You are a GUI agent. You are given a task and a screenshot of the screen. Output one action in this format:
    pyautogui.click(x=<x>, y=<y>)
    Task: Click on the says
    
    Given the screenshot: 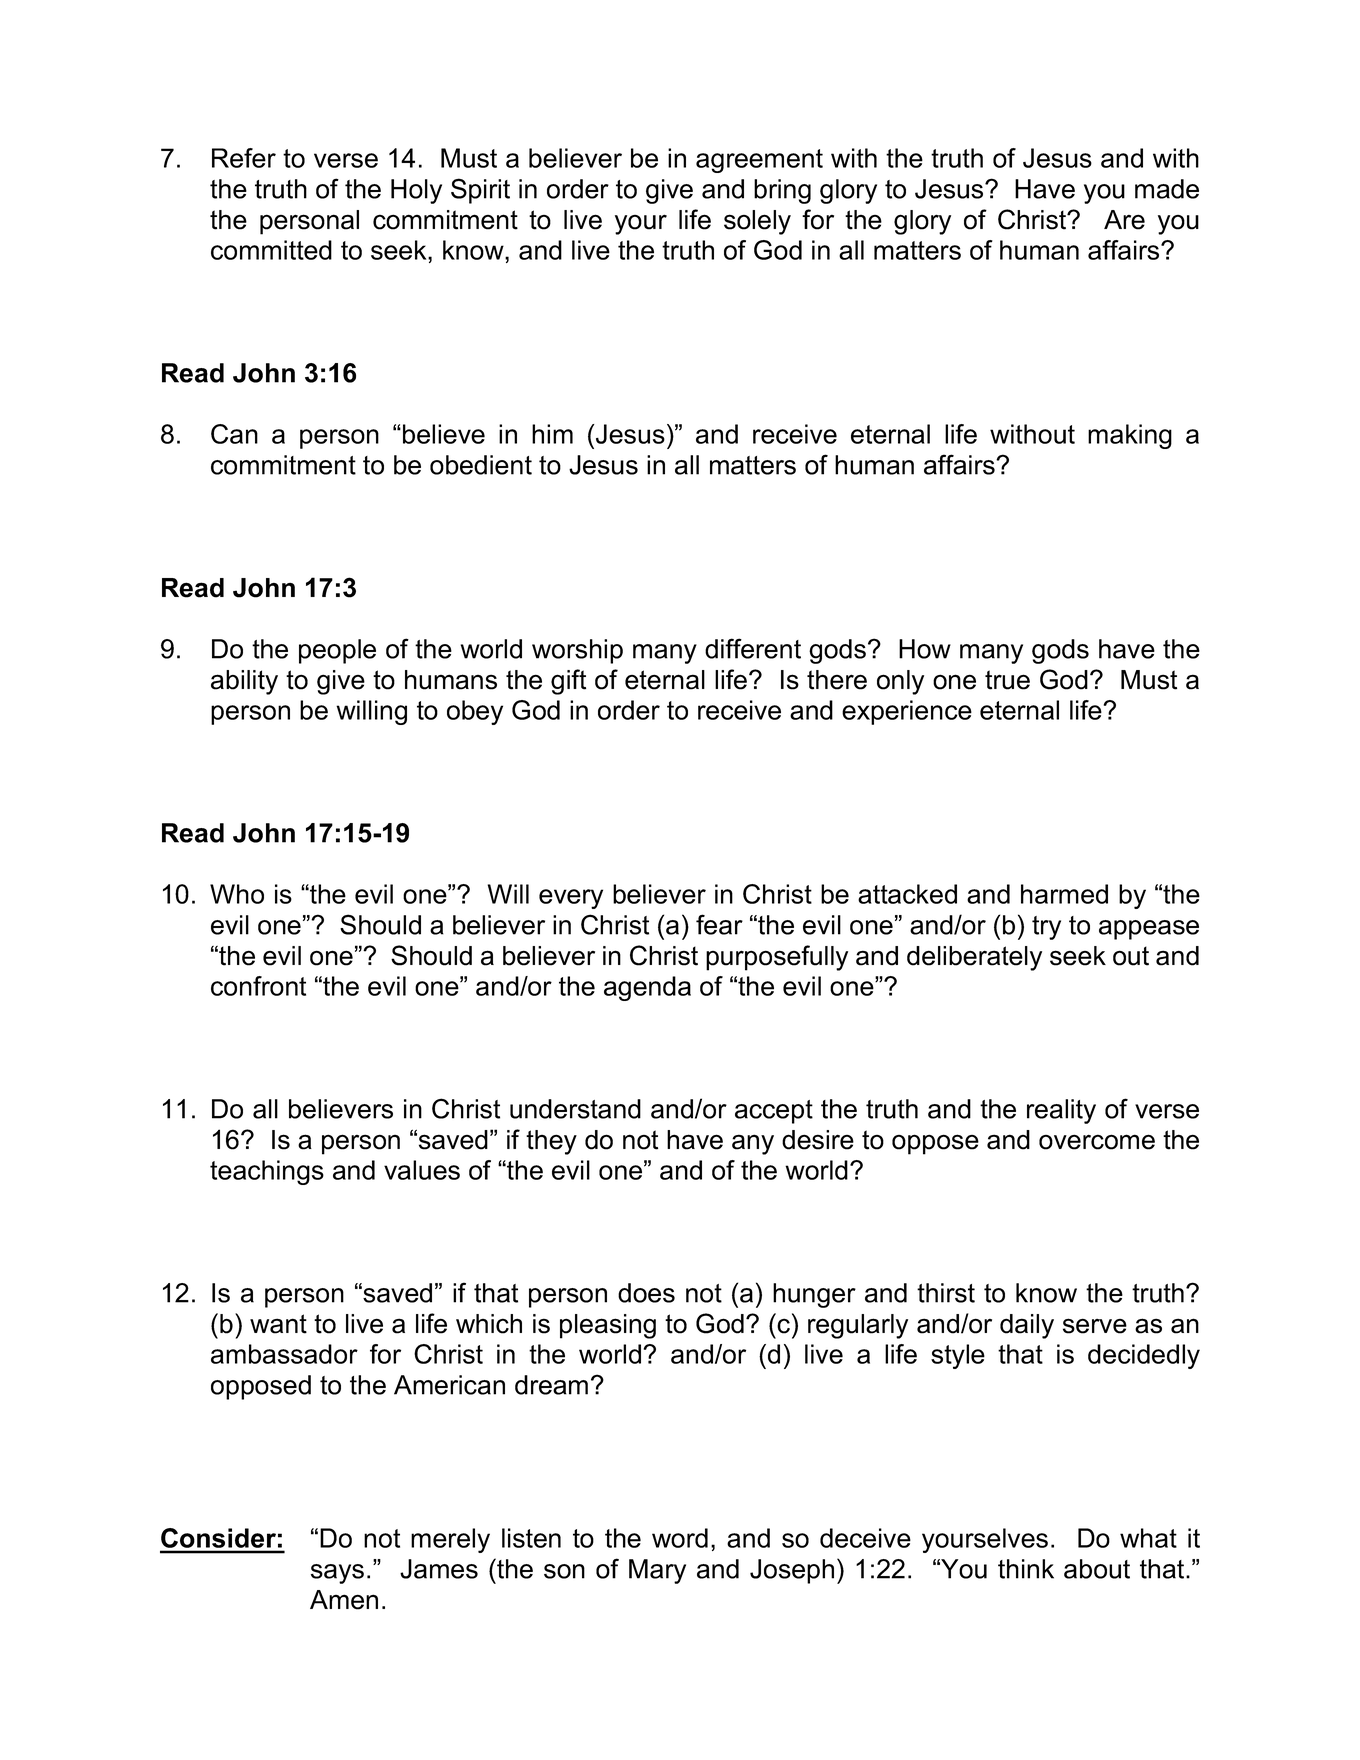 What is the action you would take?
    pyautogui.click(x=337, y=1574)
